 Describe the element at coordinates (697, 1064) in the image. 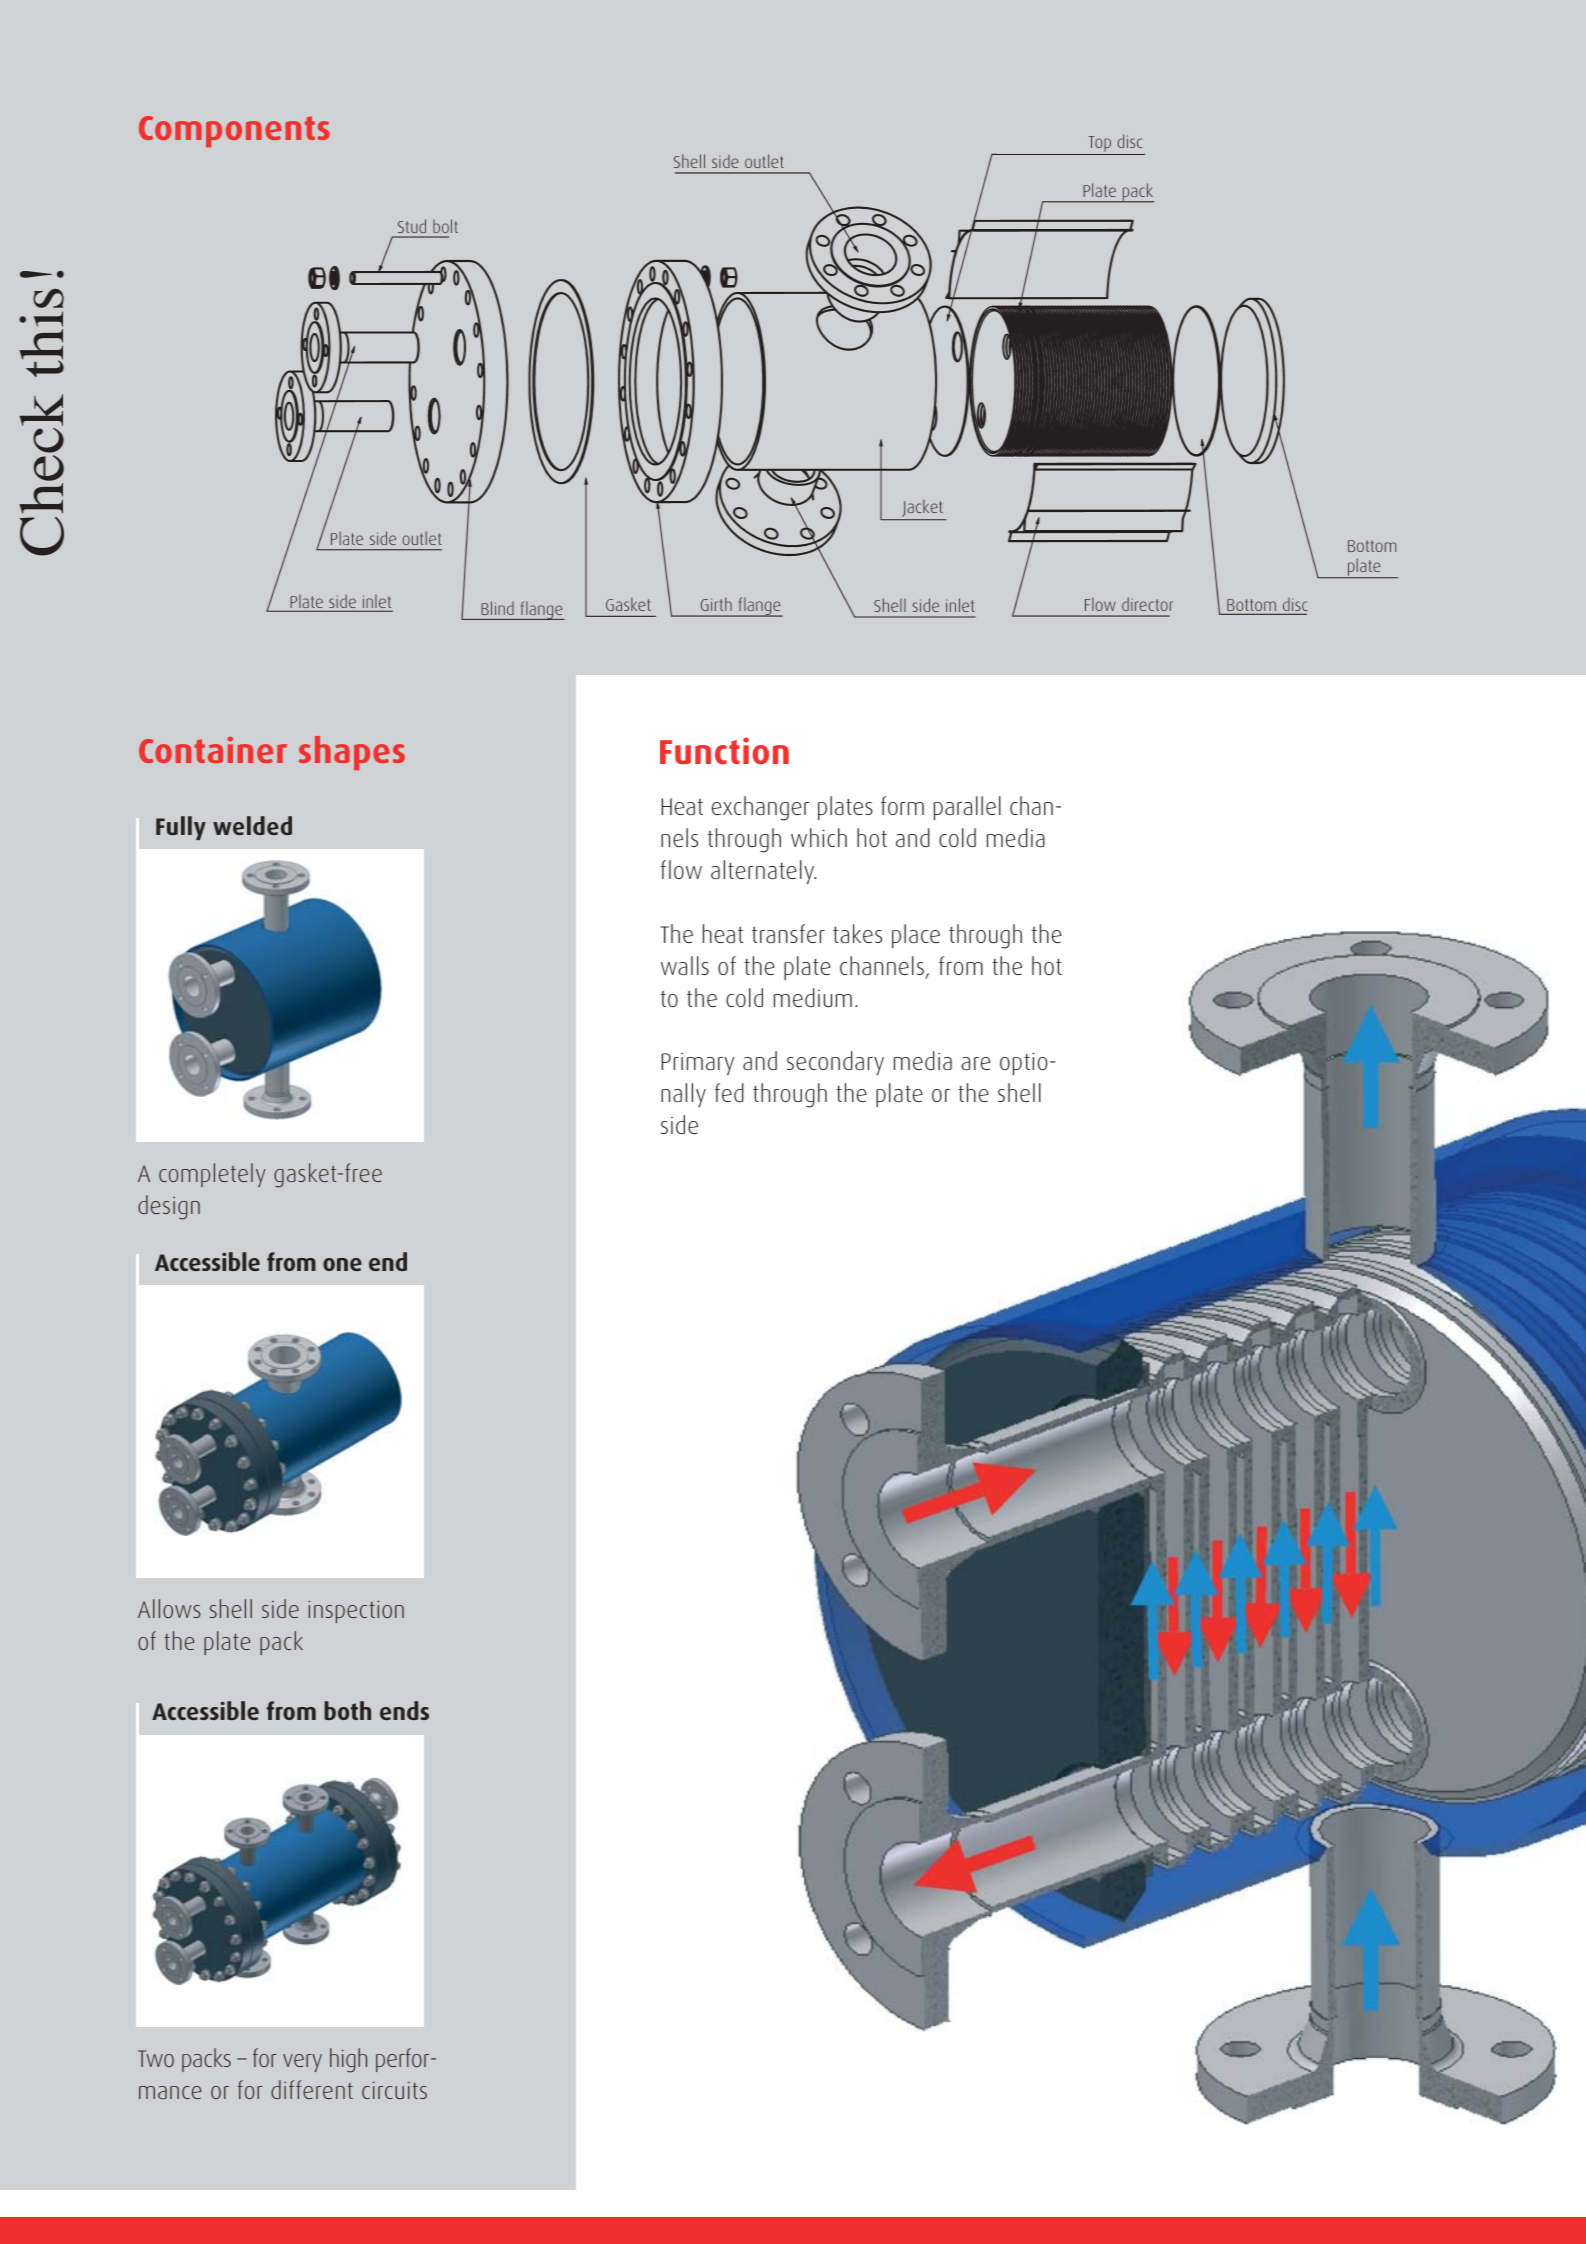

I see `Primary` at that location.
